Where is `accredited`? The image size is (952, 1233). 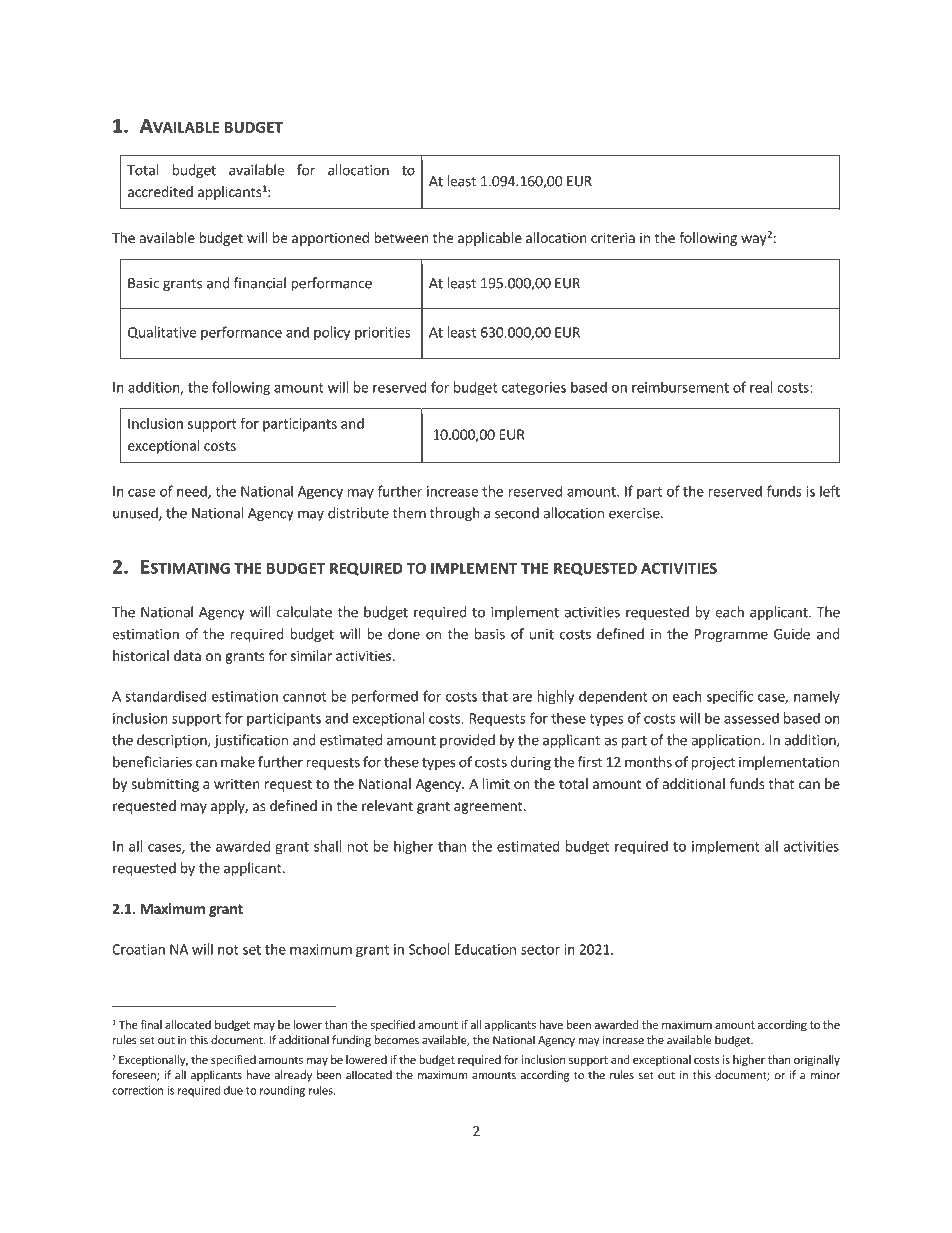 accredited is located at coordinates (160, 191).
